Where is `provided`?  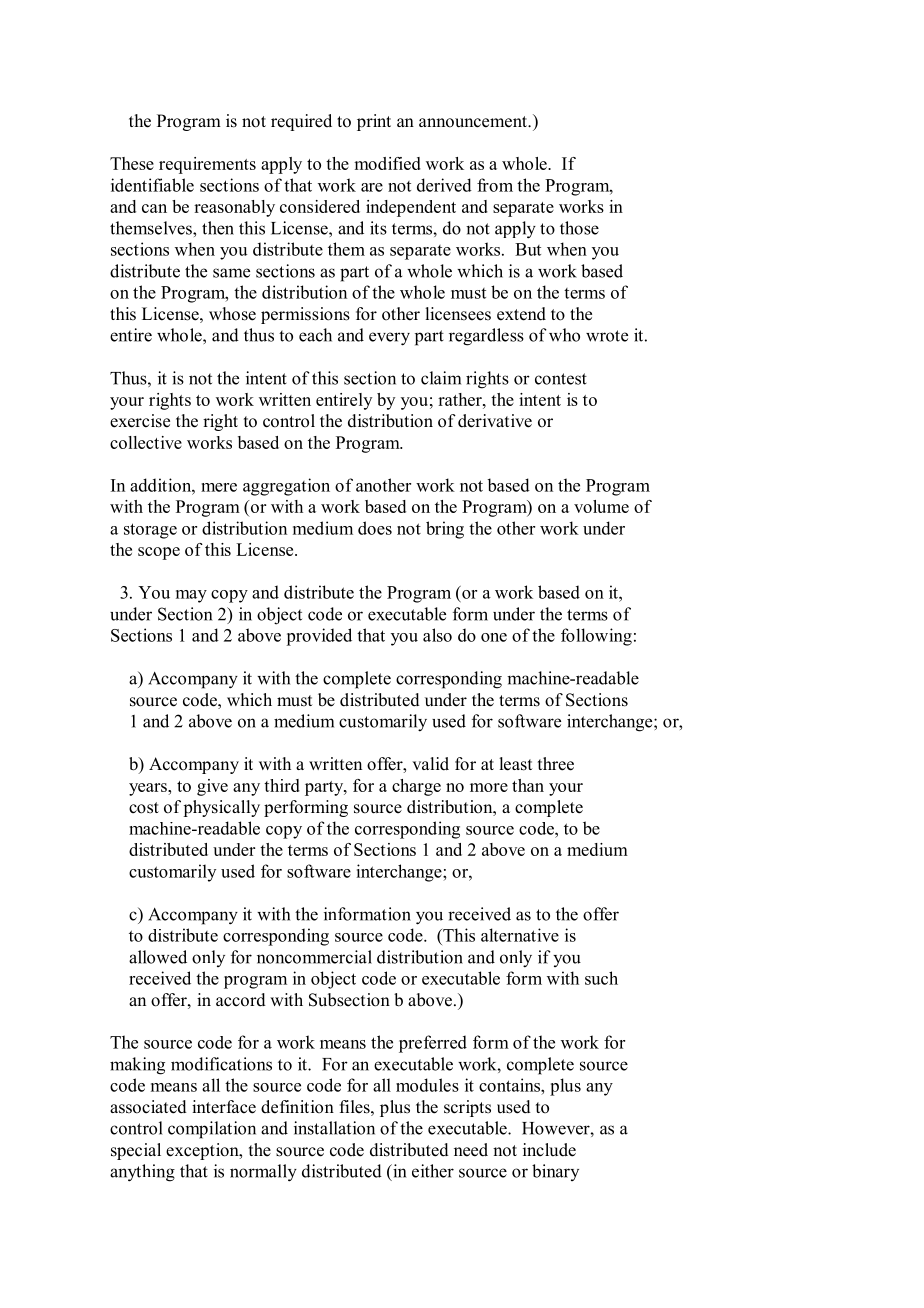 provided is located at coordinates (319, 637).
